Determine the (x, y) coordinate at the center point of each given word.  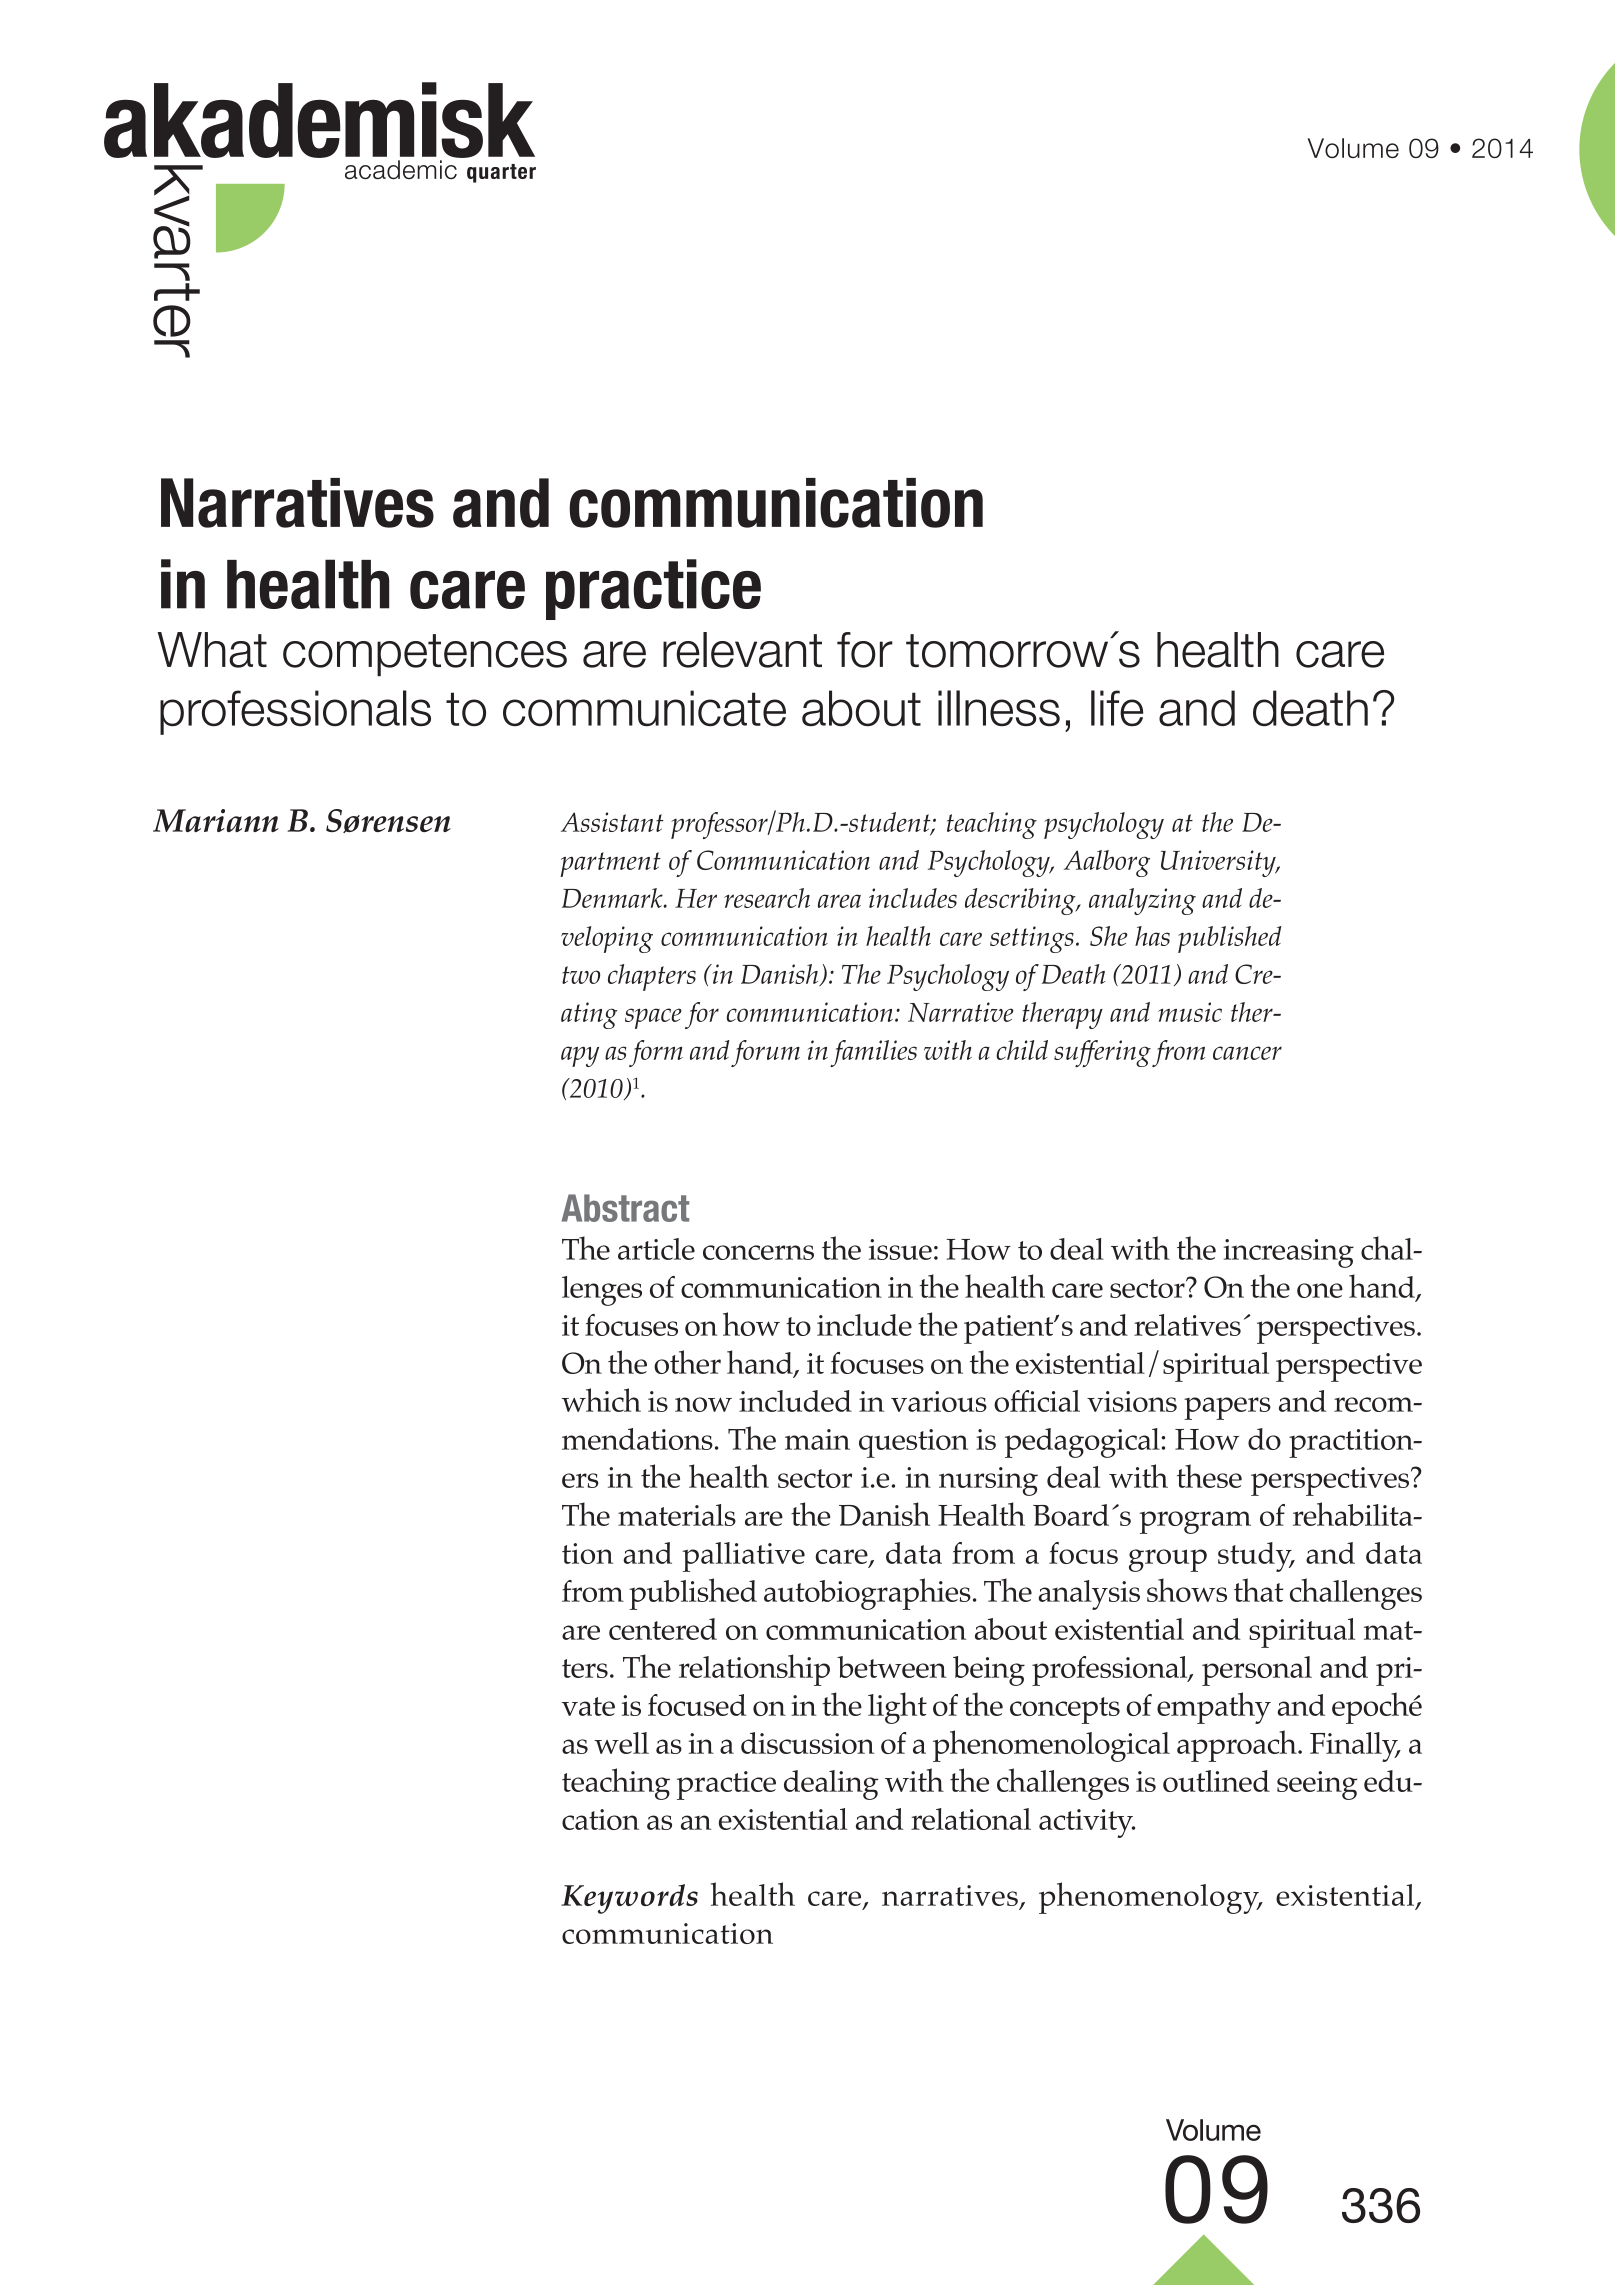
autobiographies (867, 1594)
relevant (742, 650)
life (1117, 708)
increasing (1289, 1253)
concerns (758, 1252)
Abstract (625, 1208)
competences (425, 655)
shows (1187, 1590)
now (703, 1404)
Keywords (629, 1899)
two (581, 975)
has (1152, 936)
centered (663, 1629)
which (601, 1400)
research (767, 898)
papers (1227, 1408)
